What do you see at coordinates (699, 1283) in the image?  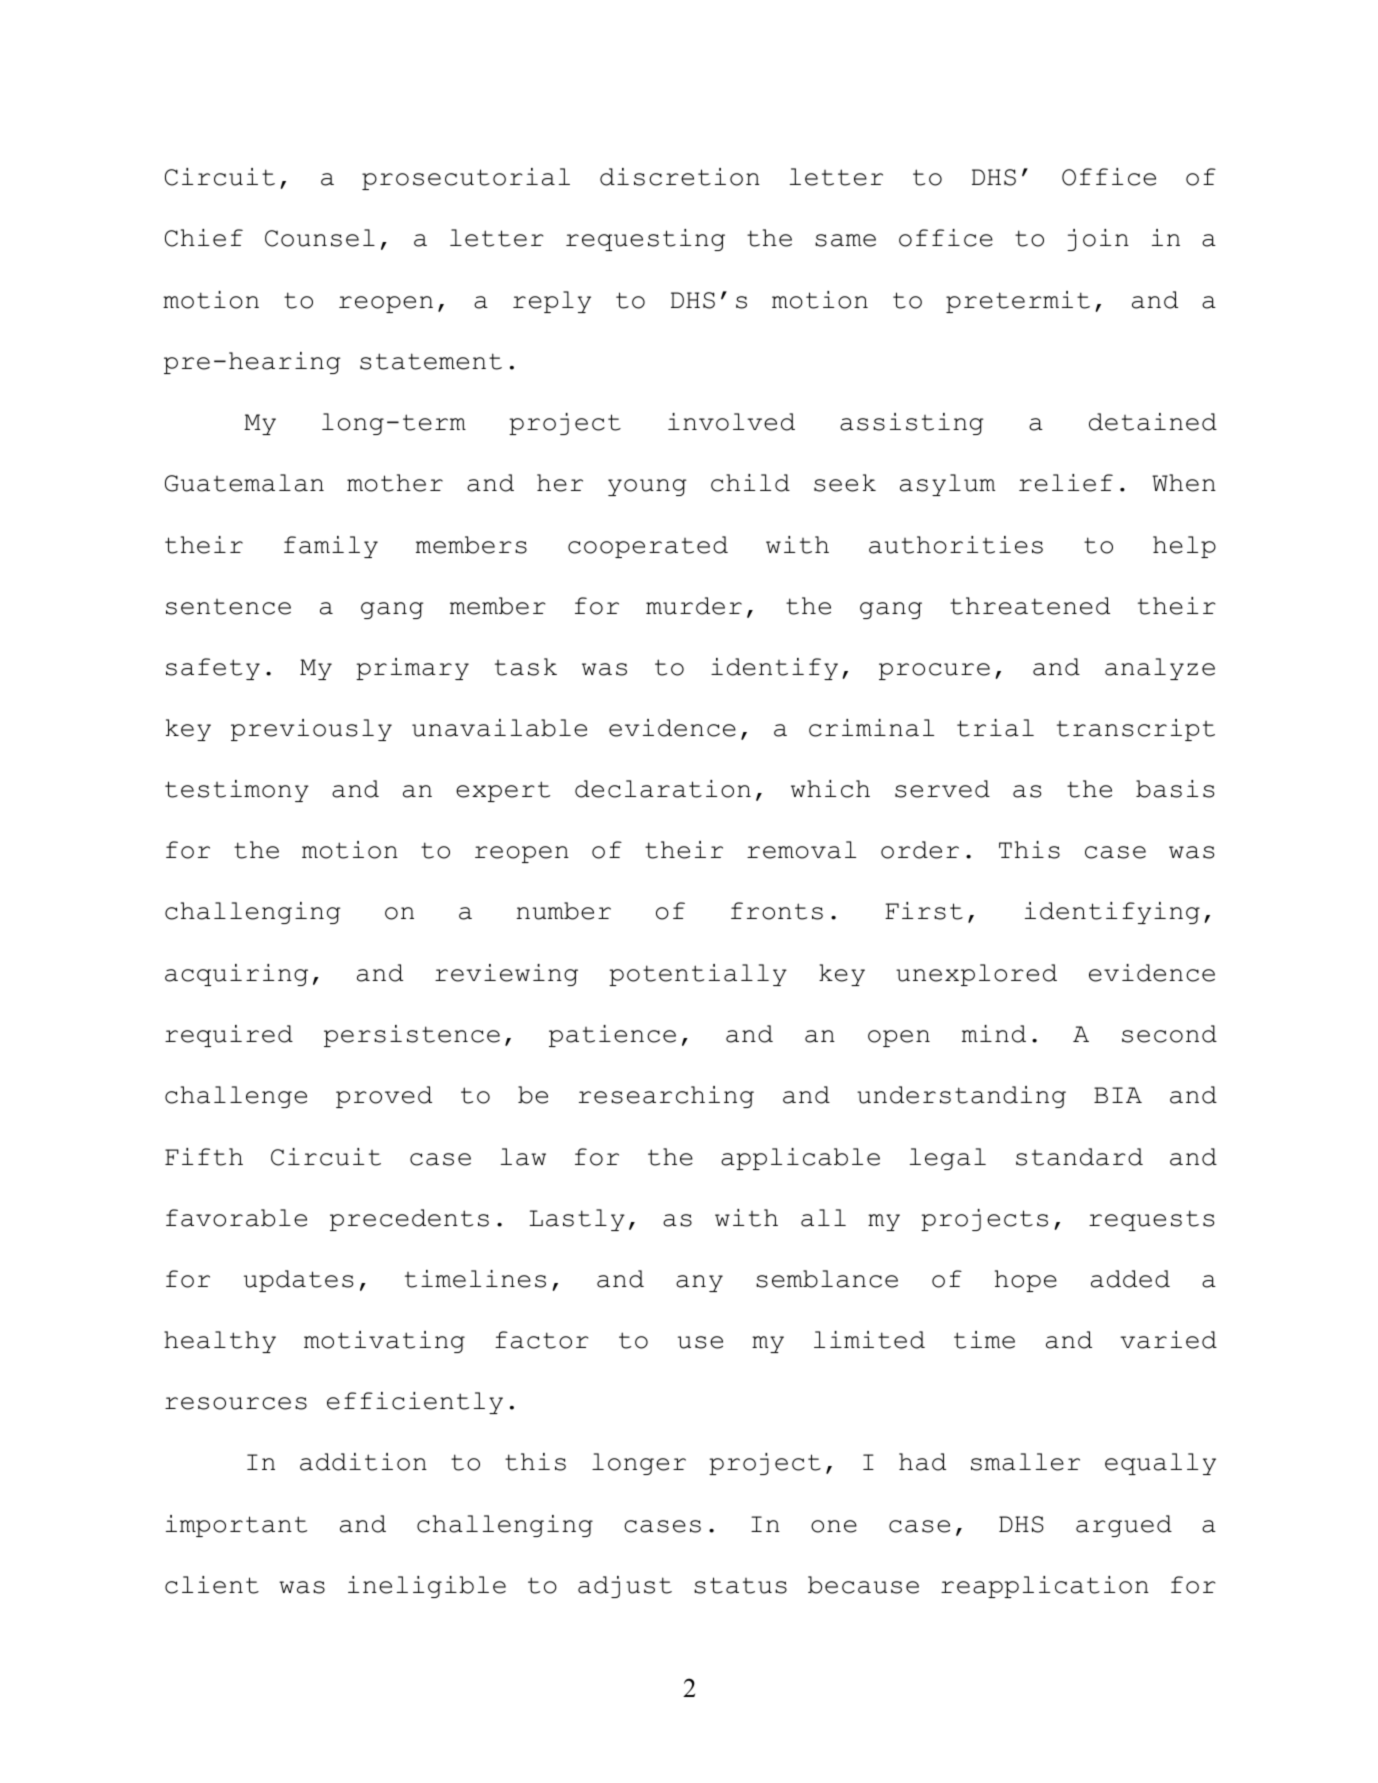 I see `any` at bounding box center [699, 1283].
